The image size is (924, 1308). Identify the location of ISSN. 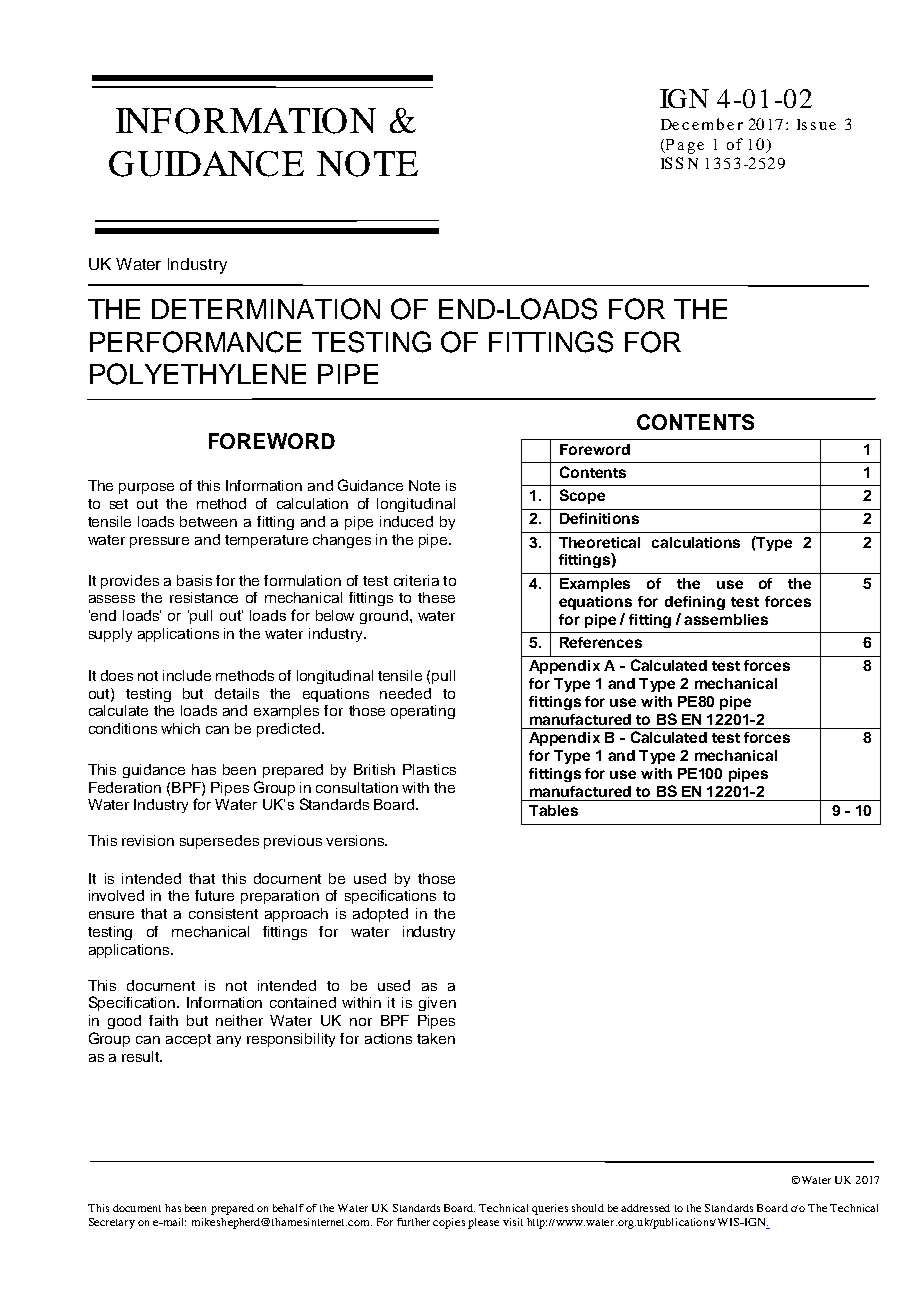
(679, 163).
